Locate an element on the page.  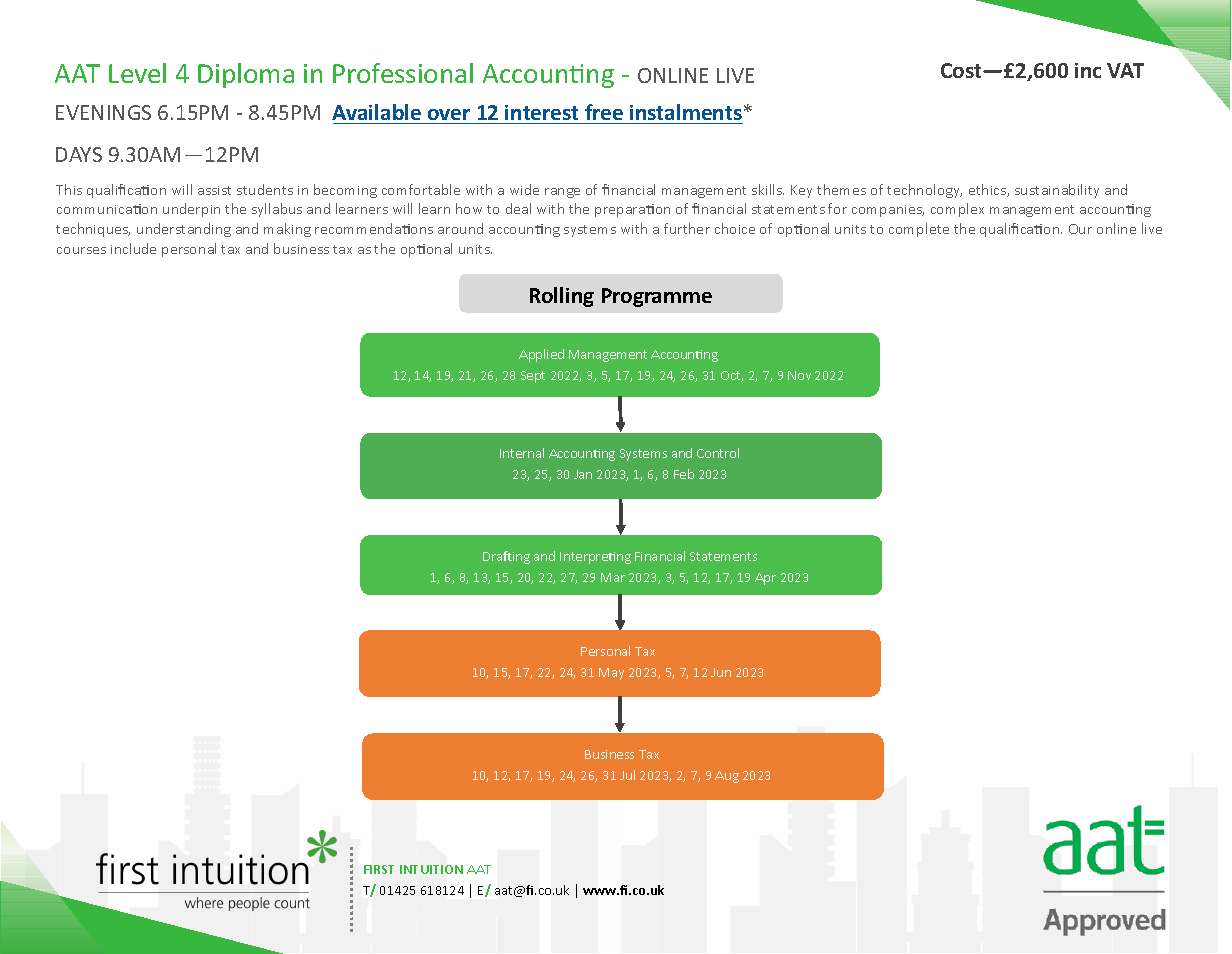
Applied is located at coordinates (541, 355).
